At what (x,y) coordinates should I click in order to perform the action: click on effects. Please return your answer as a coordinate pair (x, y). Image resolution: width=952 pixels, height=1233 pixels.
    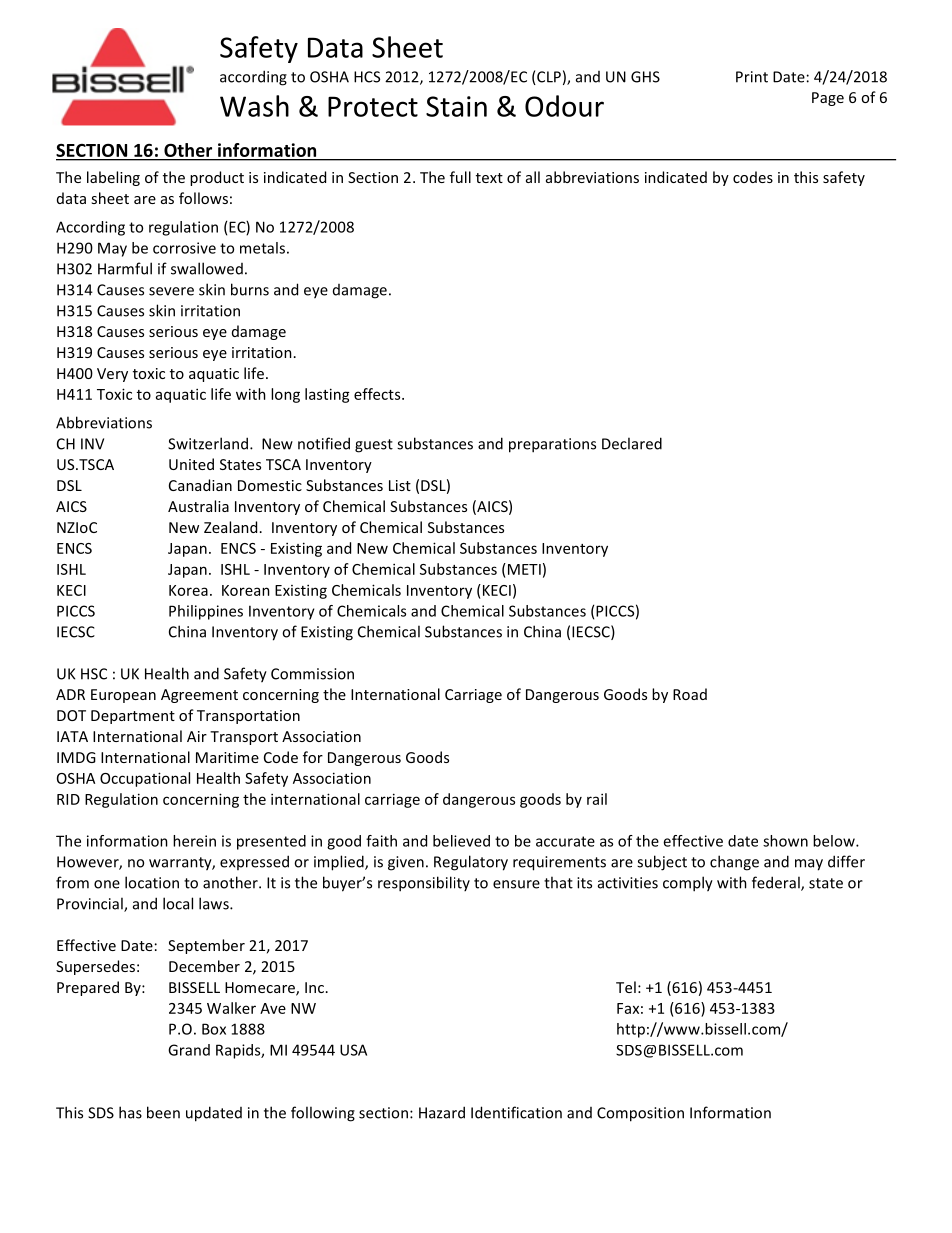
    Looking at the image, I should click on (378, 394).
